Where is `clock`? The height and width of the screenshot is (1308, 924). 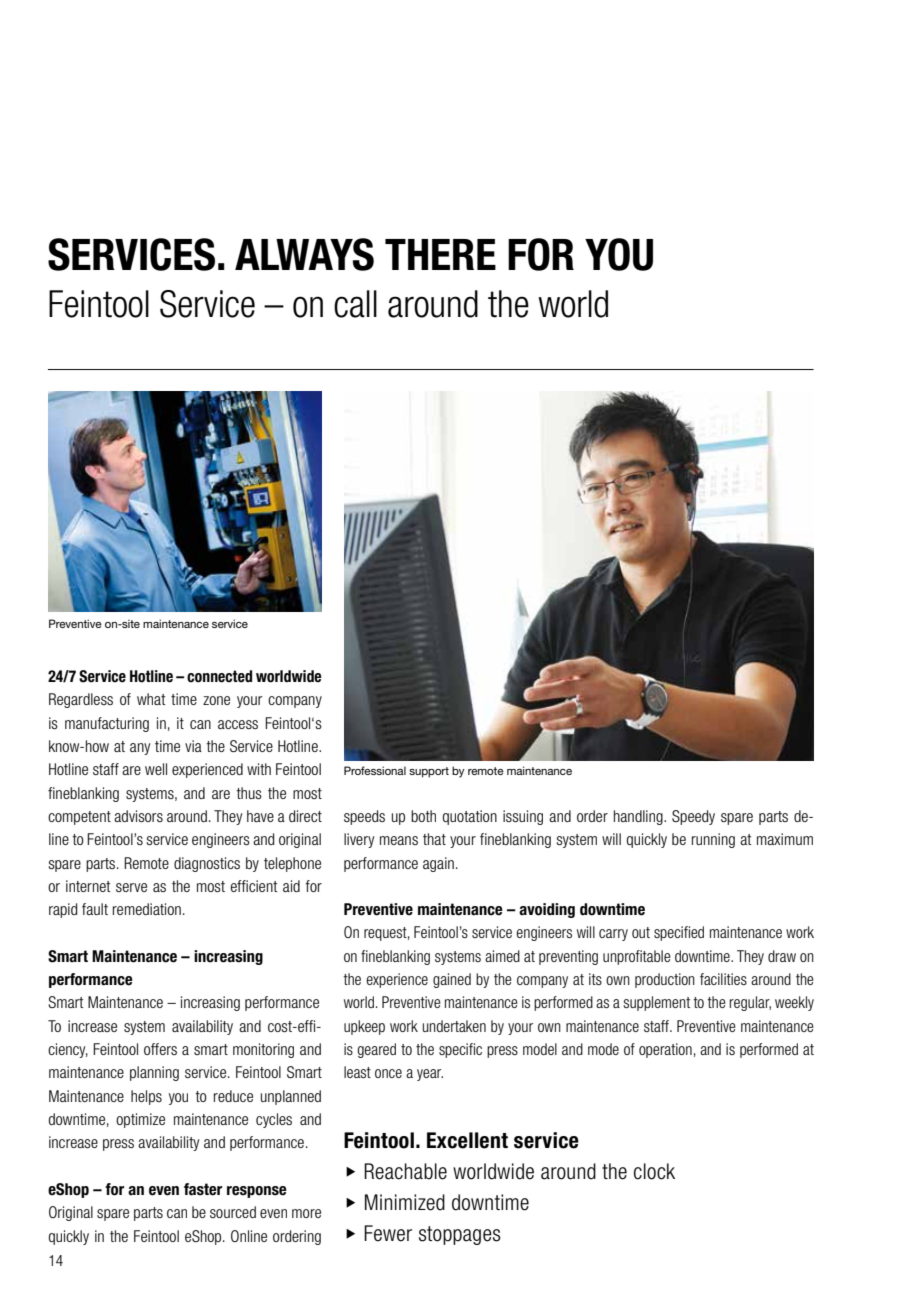
clock is located at coordinates (654, 1171).
